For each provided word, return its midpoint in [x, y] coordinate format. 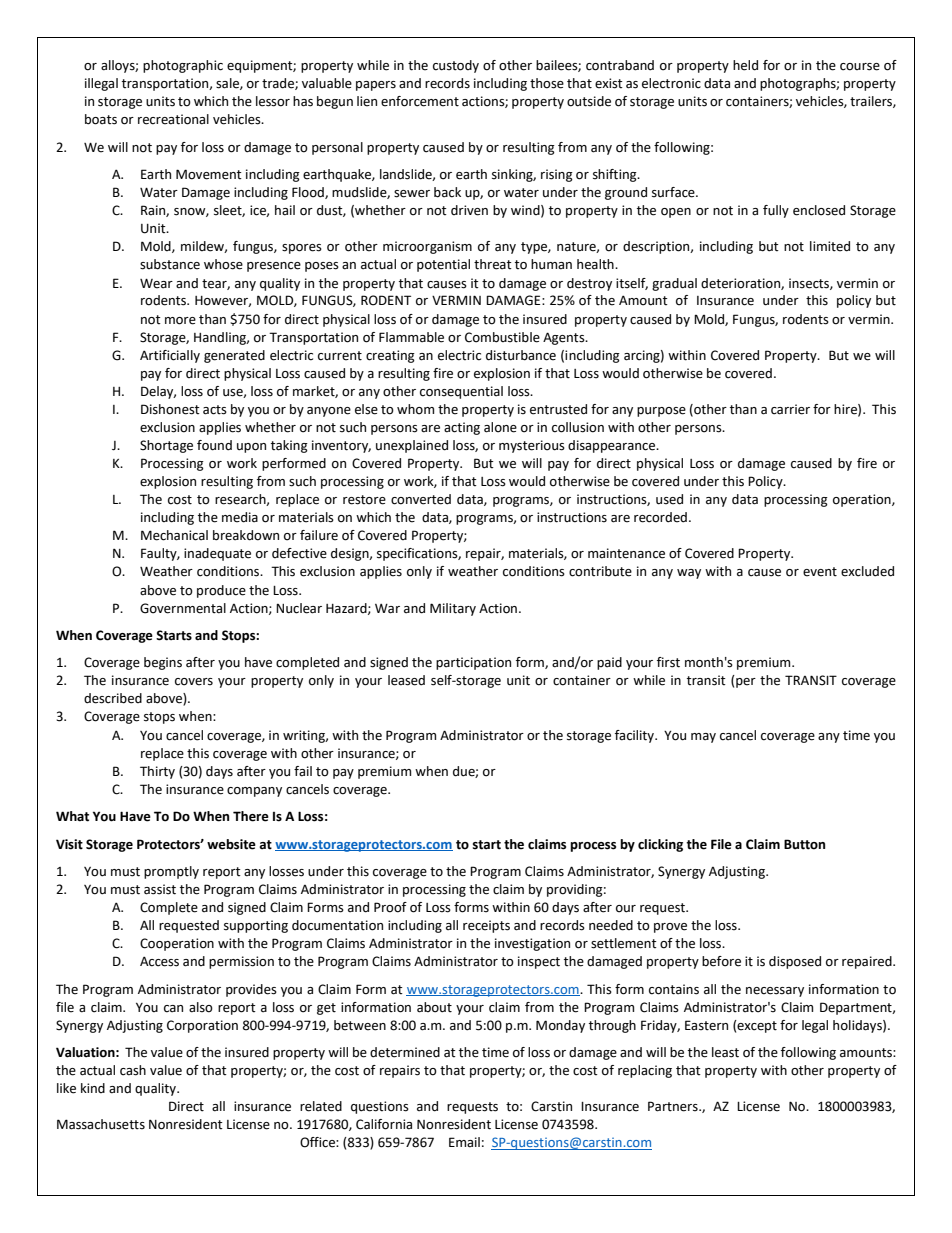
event [820, 572]
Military [453, 609]
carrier [790, 409]
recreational [173, 119]
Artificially [170, 356]
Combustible [502, 337]
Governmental [183, 608]
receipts [486, 926]
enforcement [420, 101]
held [745, 65]
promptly [171, 872]
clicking [660, 845]
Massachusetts [101, 1124]
